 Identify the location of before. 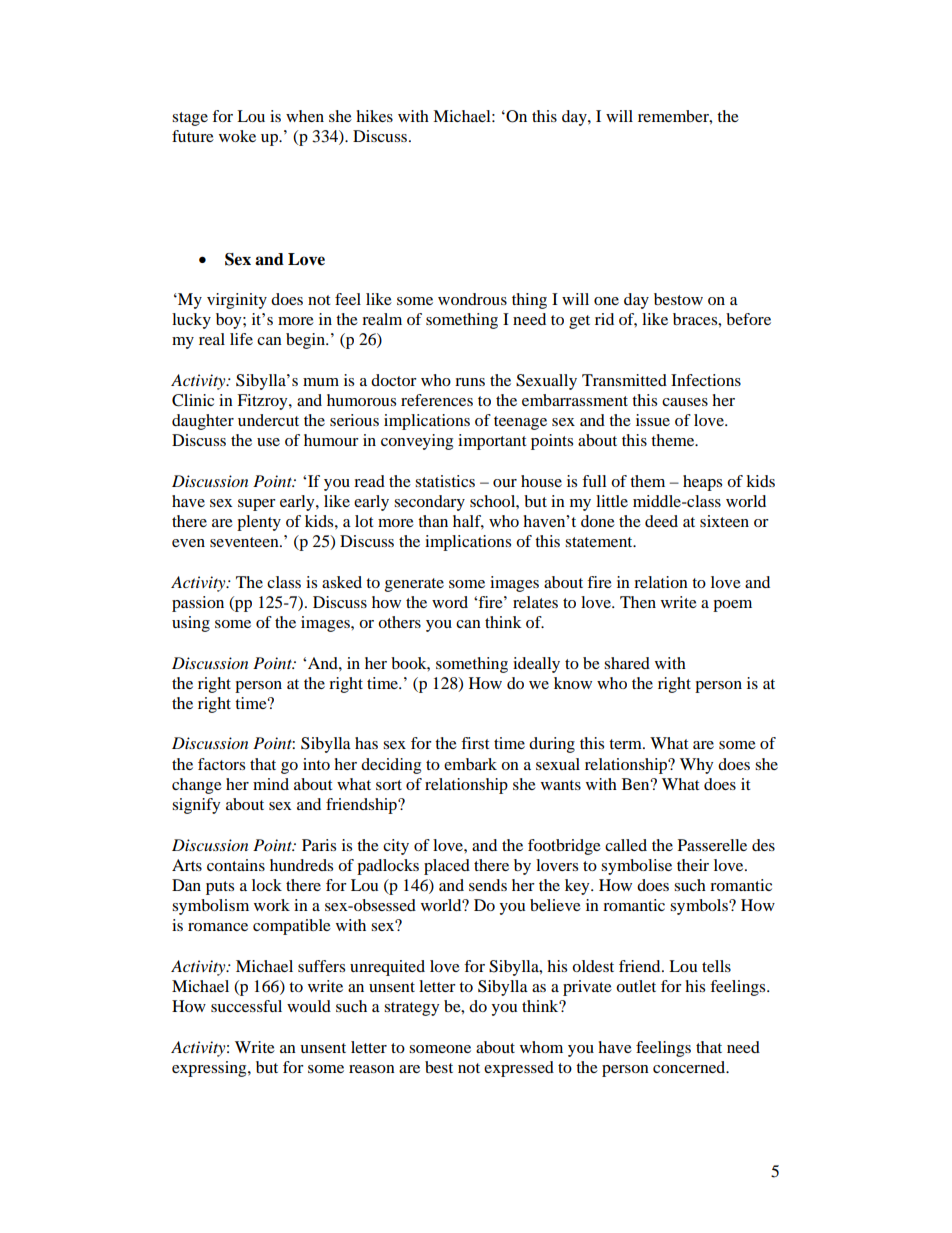
(748, 319).
